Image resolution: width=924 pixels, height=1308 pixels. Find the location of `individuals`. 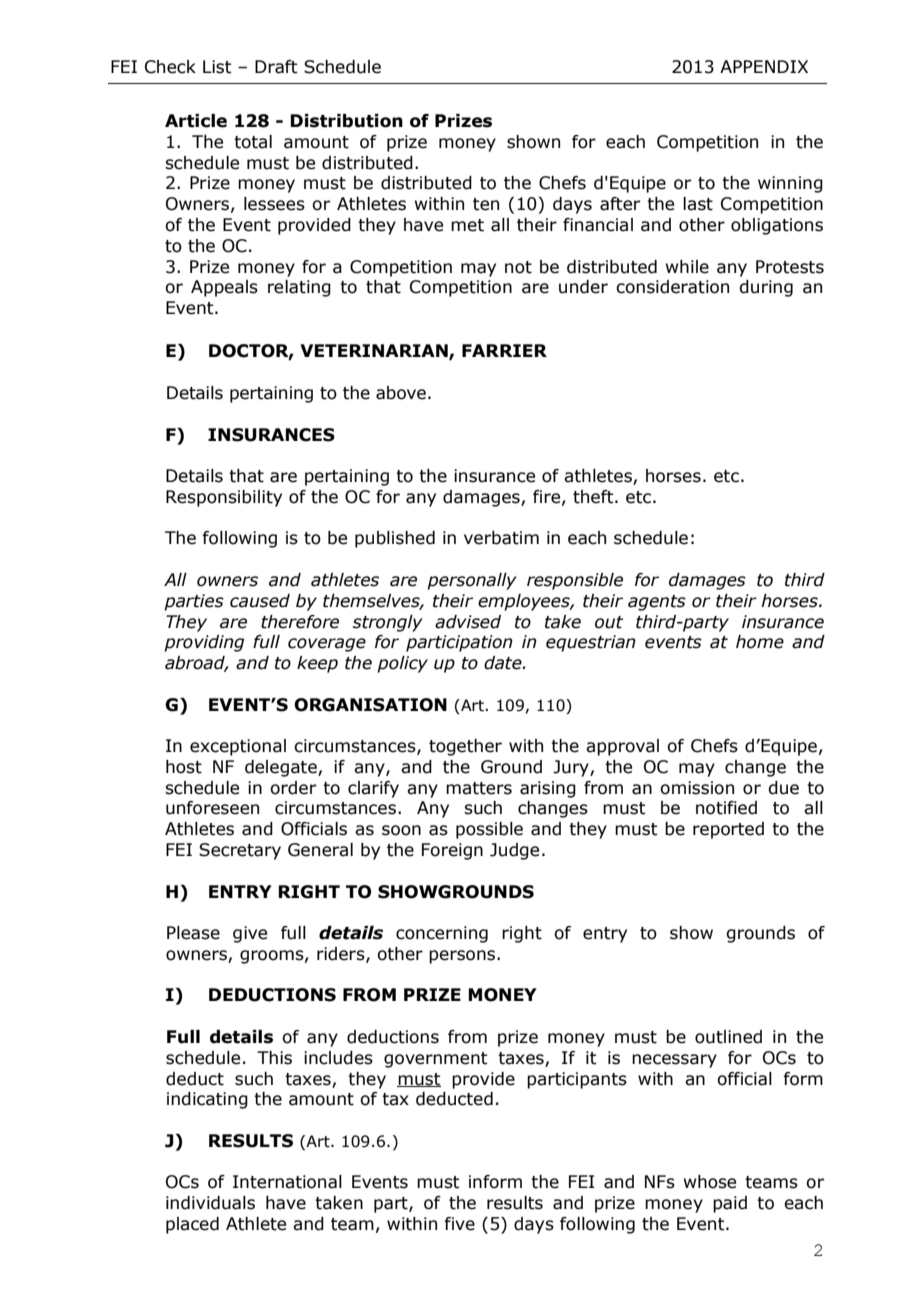

individuals is located at coordinates (210, 1203).
